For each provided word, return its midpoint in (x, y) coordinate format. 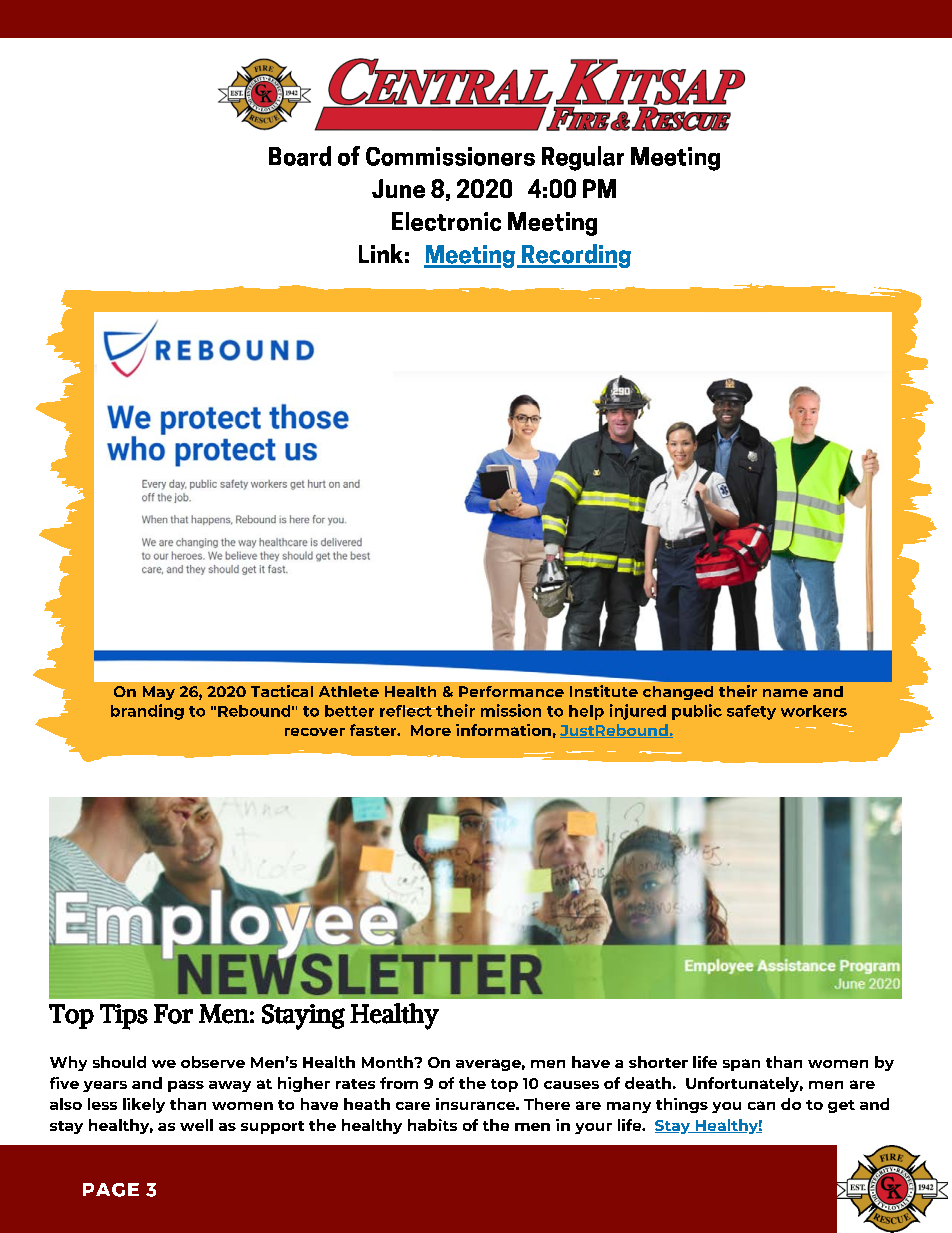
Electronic (446, 221)
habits (432, 1125)
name (785, 693)
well (196, 1125)
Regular (583, 158)
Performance (511, 691)
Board (300, 156)
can (761, 1105)
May (159, 693)
